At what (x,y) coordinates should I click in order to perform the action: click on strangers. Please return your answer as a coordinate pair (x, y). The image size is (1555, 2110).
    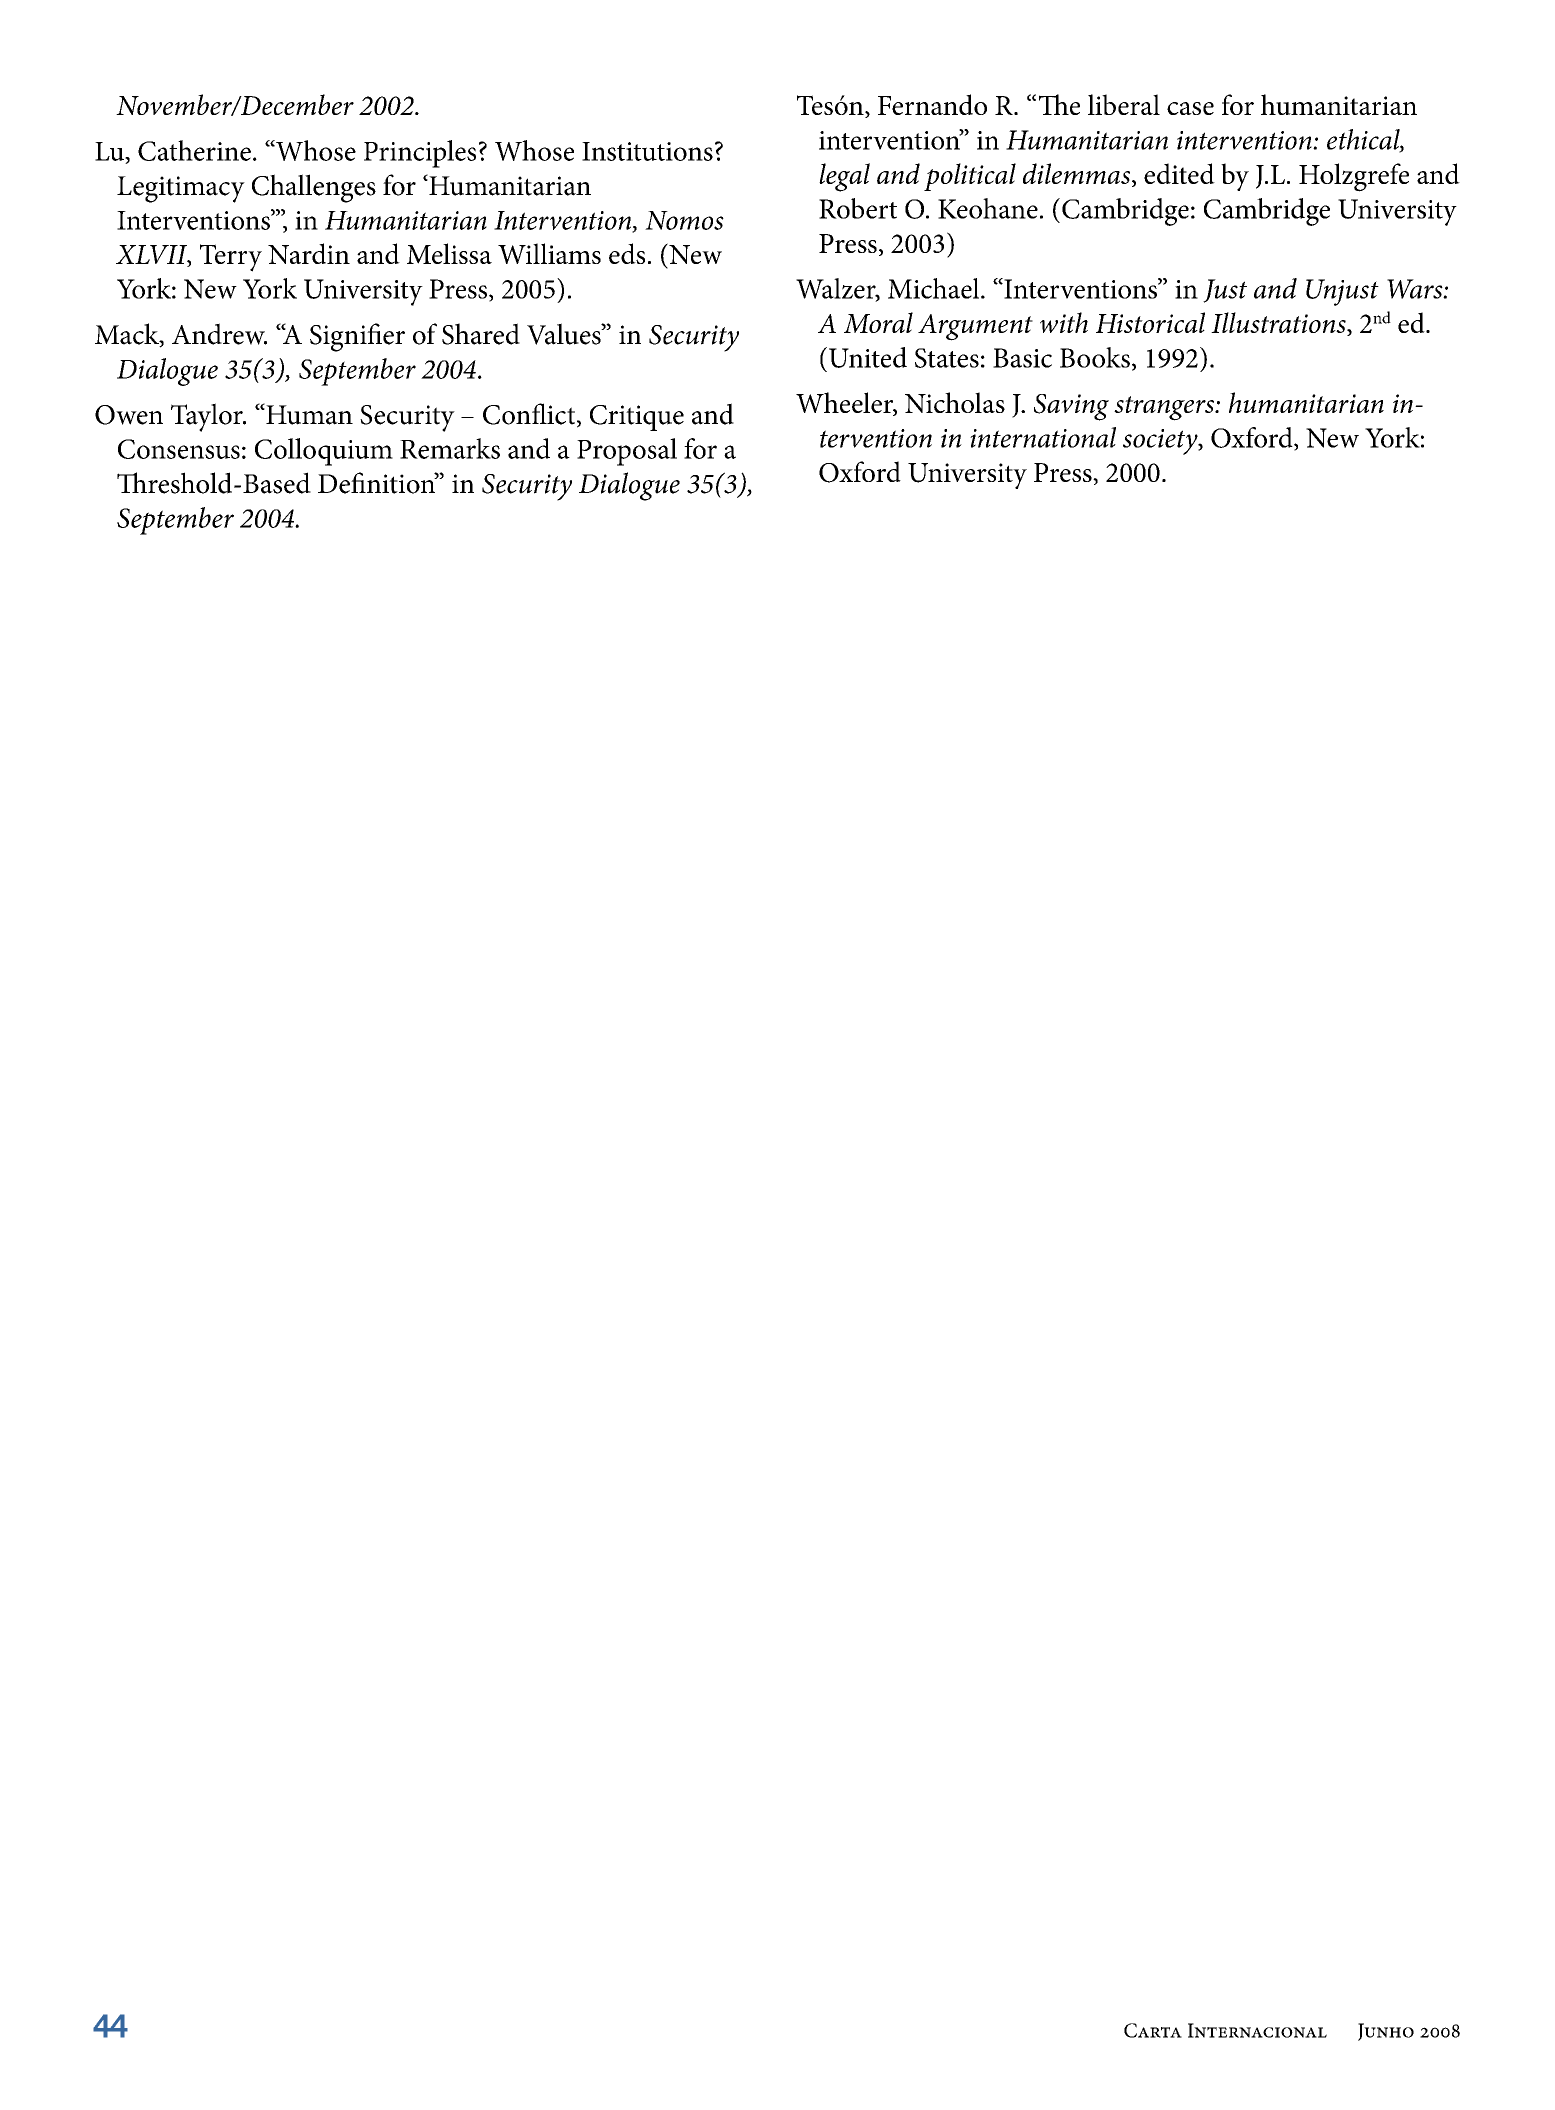
    Looking at the image, I should click on (1165, 408).
